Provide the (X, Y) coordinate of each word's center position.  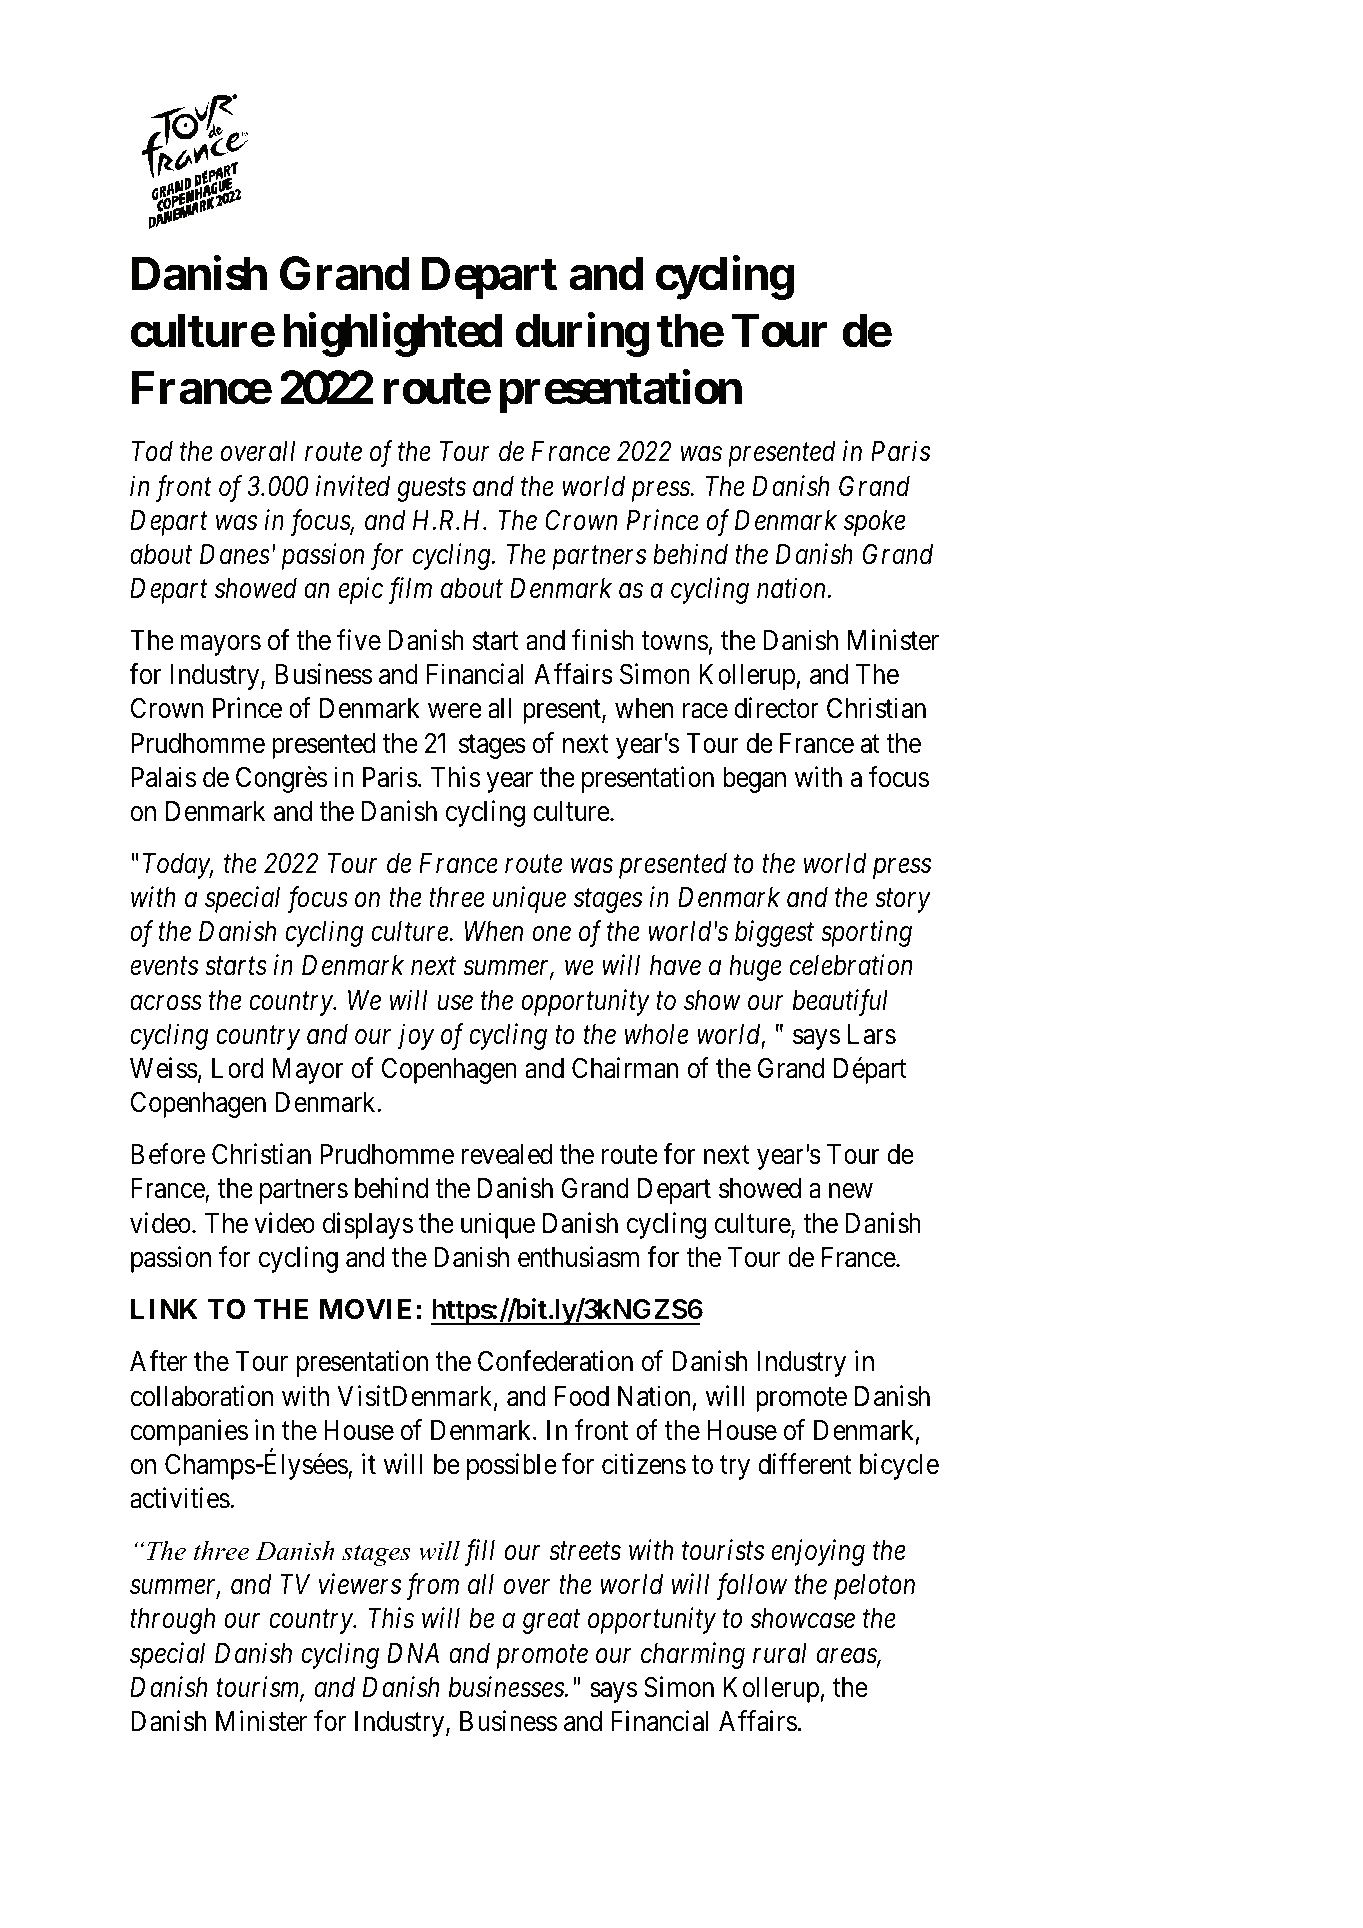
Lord (237, 1068)
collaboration (201, 1396)
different (805, 1464)
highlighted (393, 335)
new (851, 1191)
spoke (874, 523)
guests (431, 490)
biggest (774, 934)
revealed (507, 1154)
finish (603, 640)
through (172, 1621)
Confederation (555, 1361)
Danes (235, 554)
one (551, 934)
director (776, 708)
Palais (163, 777)
